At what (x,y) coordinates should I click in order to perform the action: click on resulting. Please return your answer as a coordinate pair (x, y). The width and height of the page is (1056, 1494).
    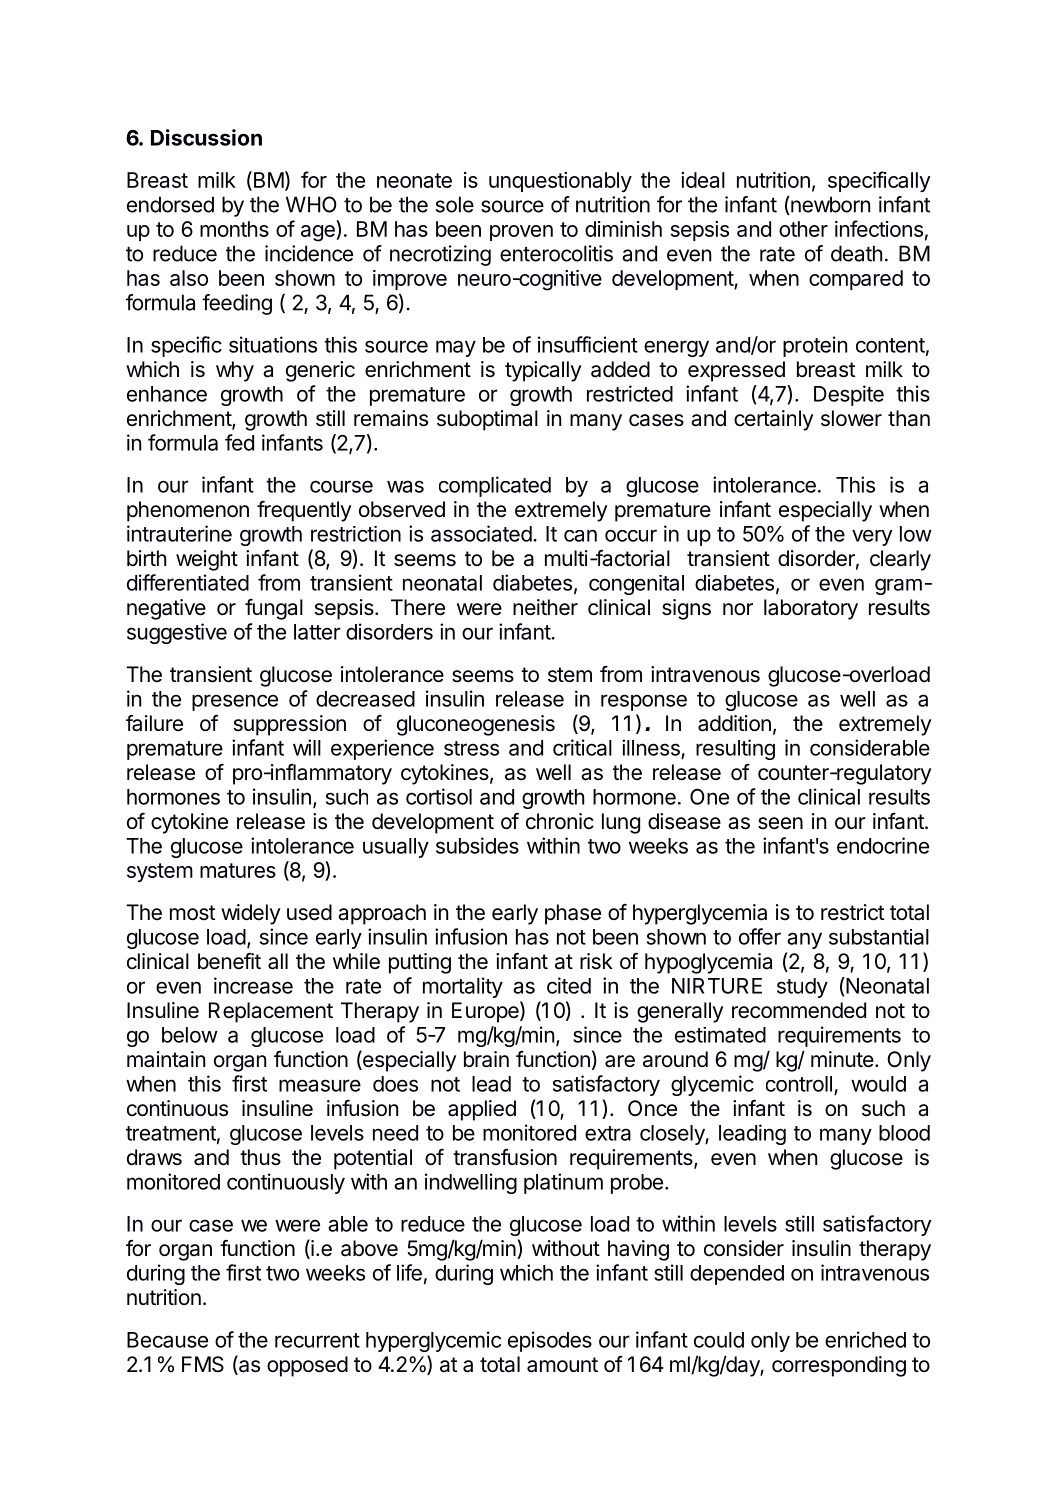
    Looking at the image, I should click on (735, 749).
